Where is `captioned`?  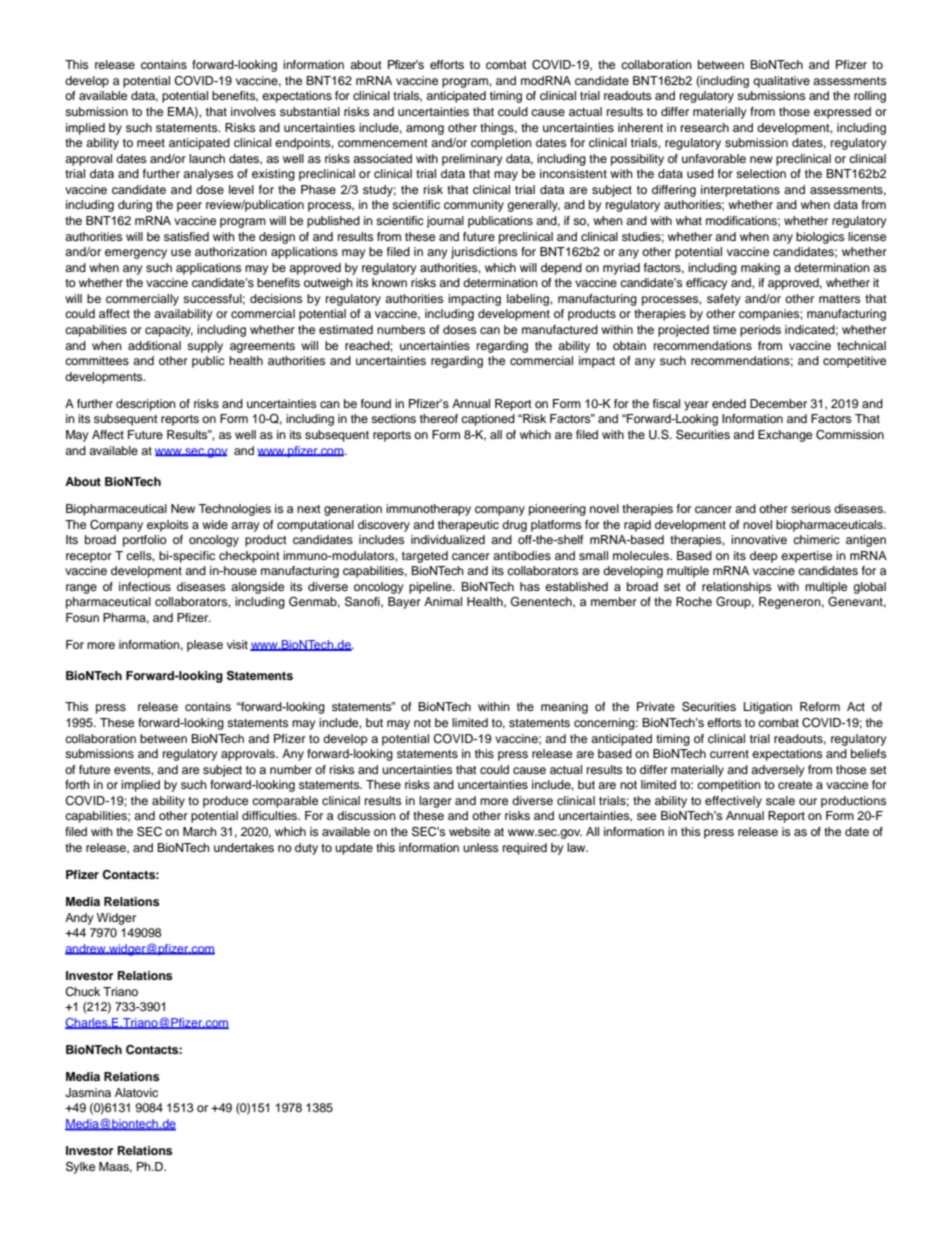
captioned is located at coordinates (488, 420).
